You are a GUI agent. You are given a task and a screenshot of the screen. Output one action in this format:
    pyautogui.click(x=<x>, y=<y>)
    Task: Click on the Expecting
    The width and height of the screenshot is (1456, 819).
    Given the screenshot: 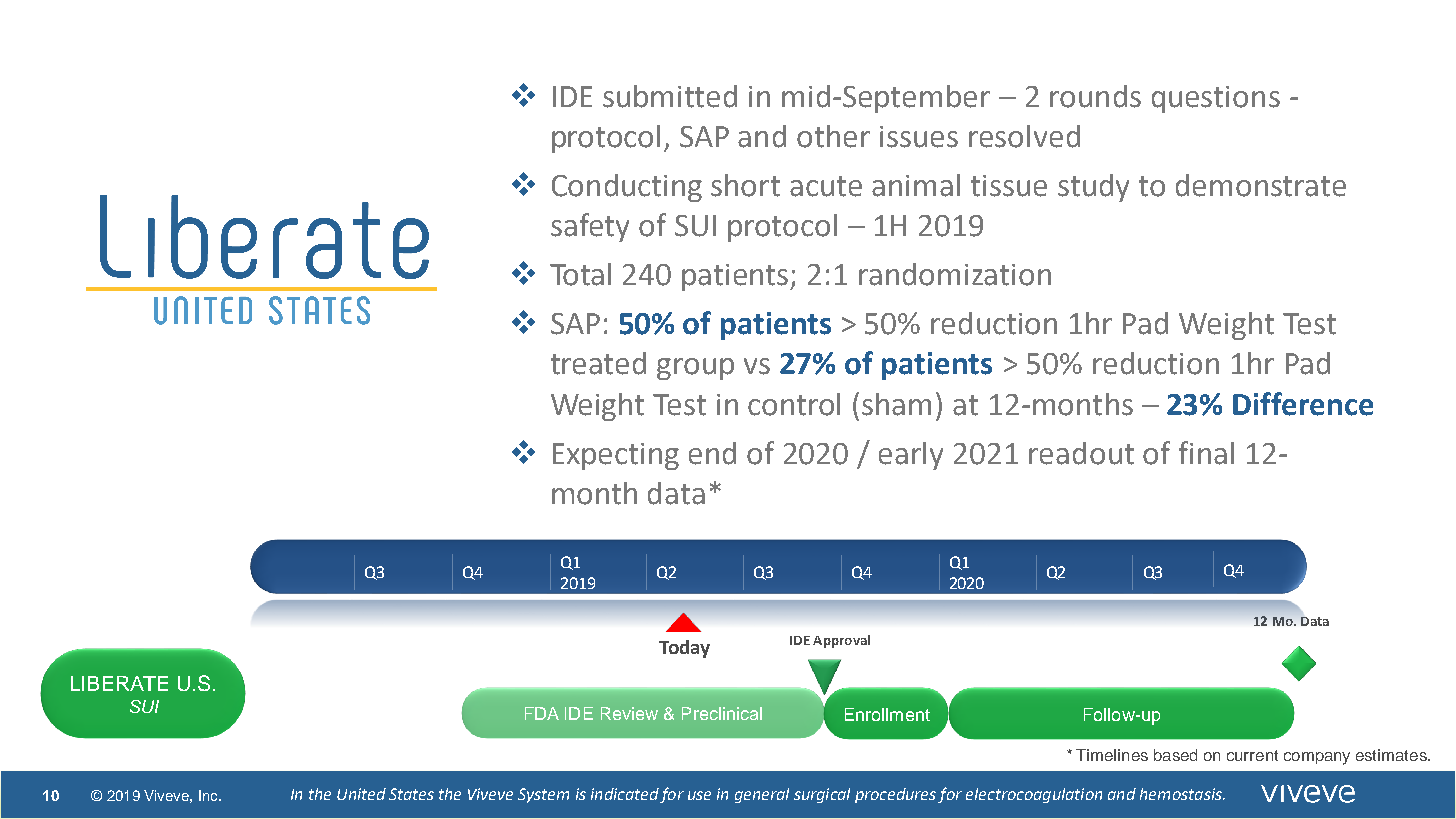 What is the action you would take?
    pyautogui.click(x=616, y=456)
